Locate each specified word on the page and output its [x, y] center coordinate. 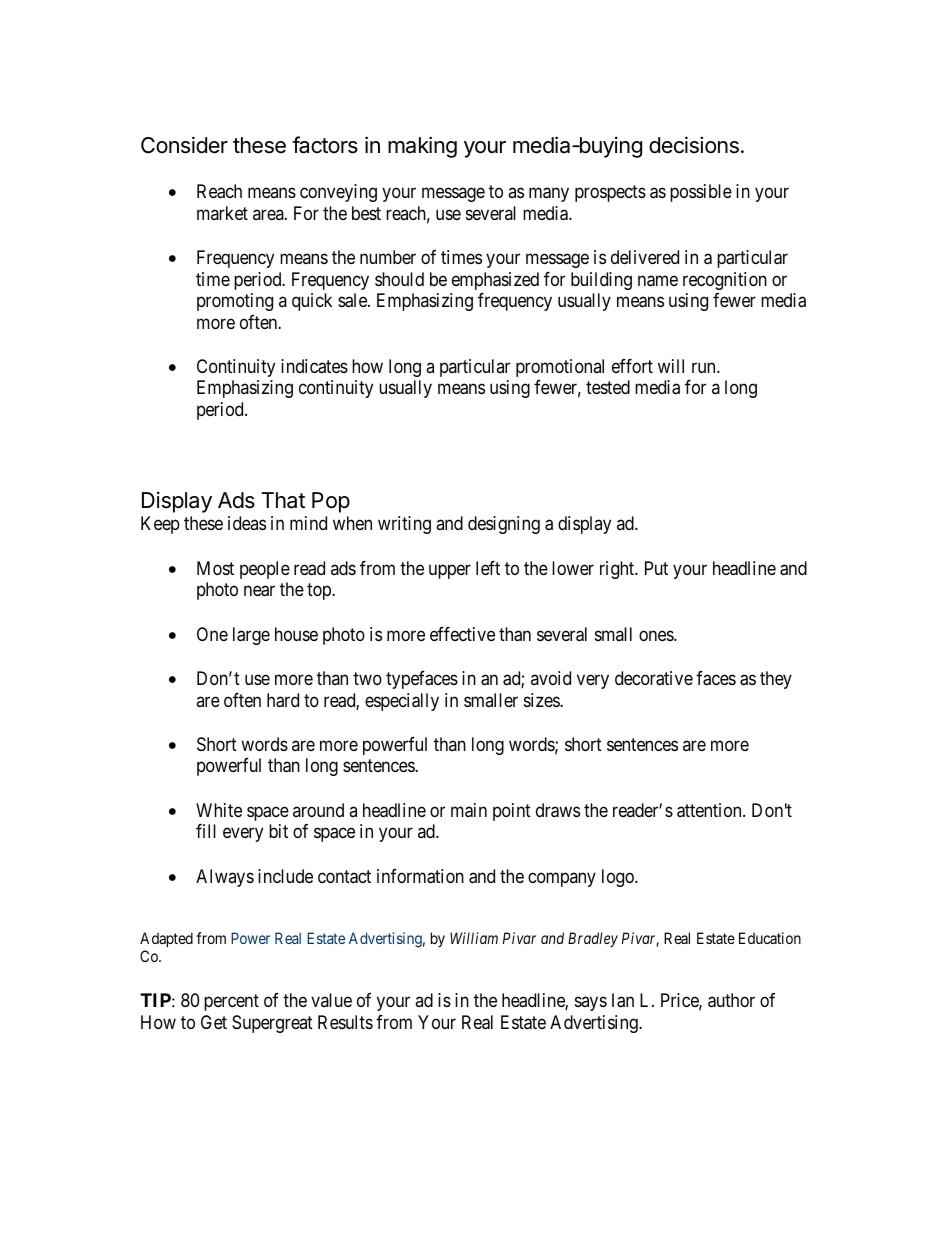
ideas [247, 523]
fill [206, 831]
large [251, 636]
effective [462, 634]
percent [231, 1002]
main [469, 810]
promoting [235, 302]
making [422, 147]
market [222, 213]
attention [710, 810]
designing [504, 525]
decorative [654, 678]
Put [656, 568]
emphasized [495, 281]
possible [701, 193]
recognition [725, 281]
